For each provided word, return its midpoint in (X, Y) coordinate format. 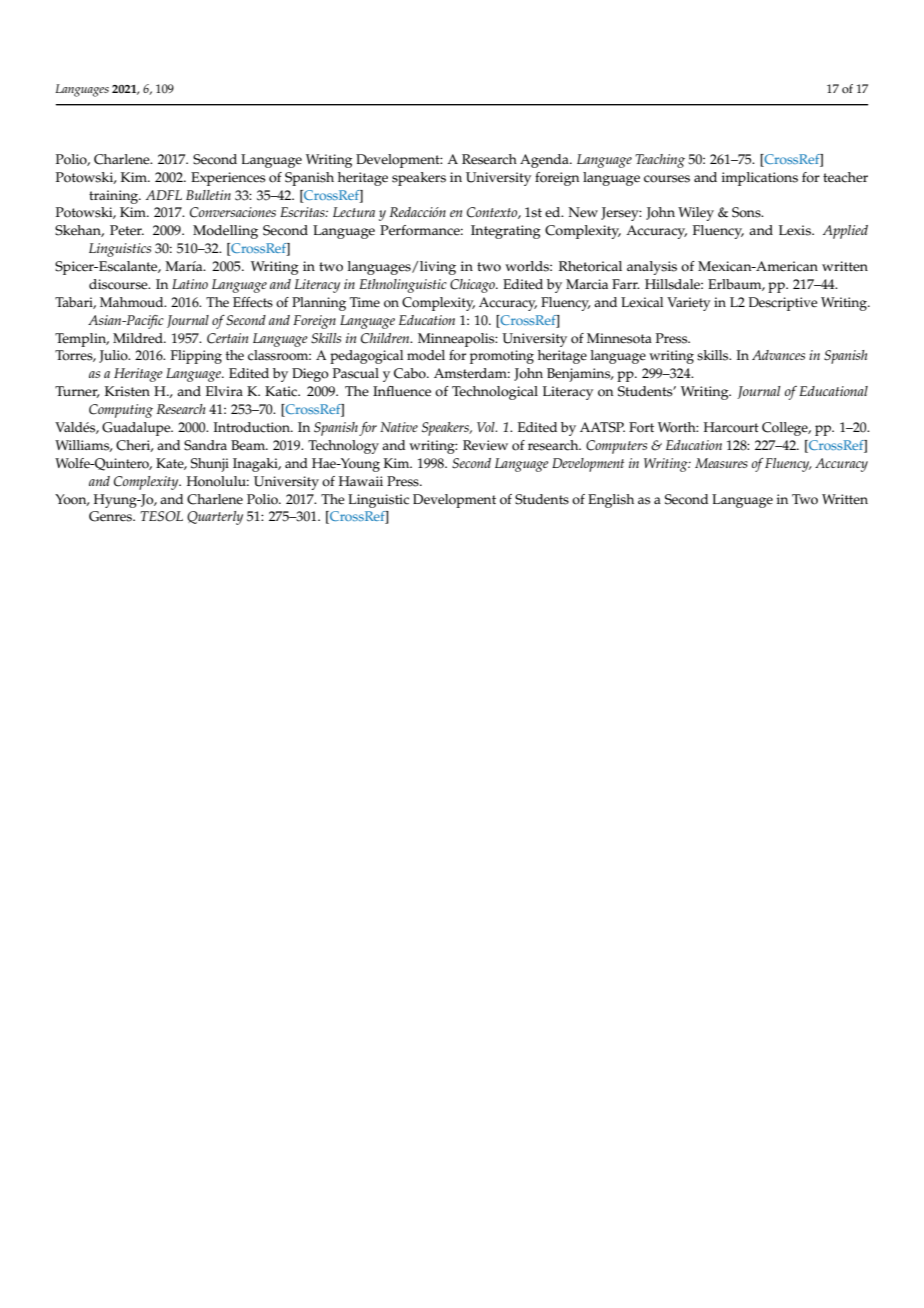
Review (485, 445)
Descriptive (783, 304)
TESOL (161, 516)
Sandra (205, 445)
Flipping (196, 357)
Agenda (545, 161)
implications (760, 179)
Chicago (473, 286)
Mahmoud (133, 302)
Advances (778, 355)
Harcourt (731, 427)
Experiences (228, 179)
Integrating (506, 232)
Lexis (796, 230)
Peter (127, 230)
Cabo (411, 373)
